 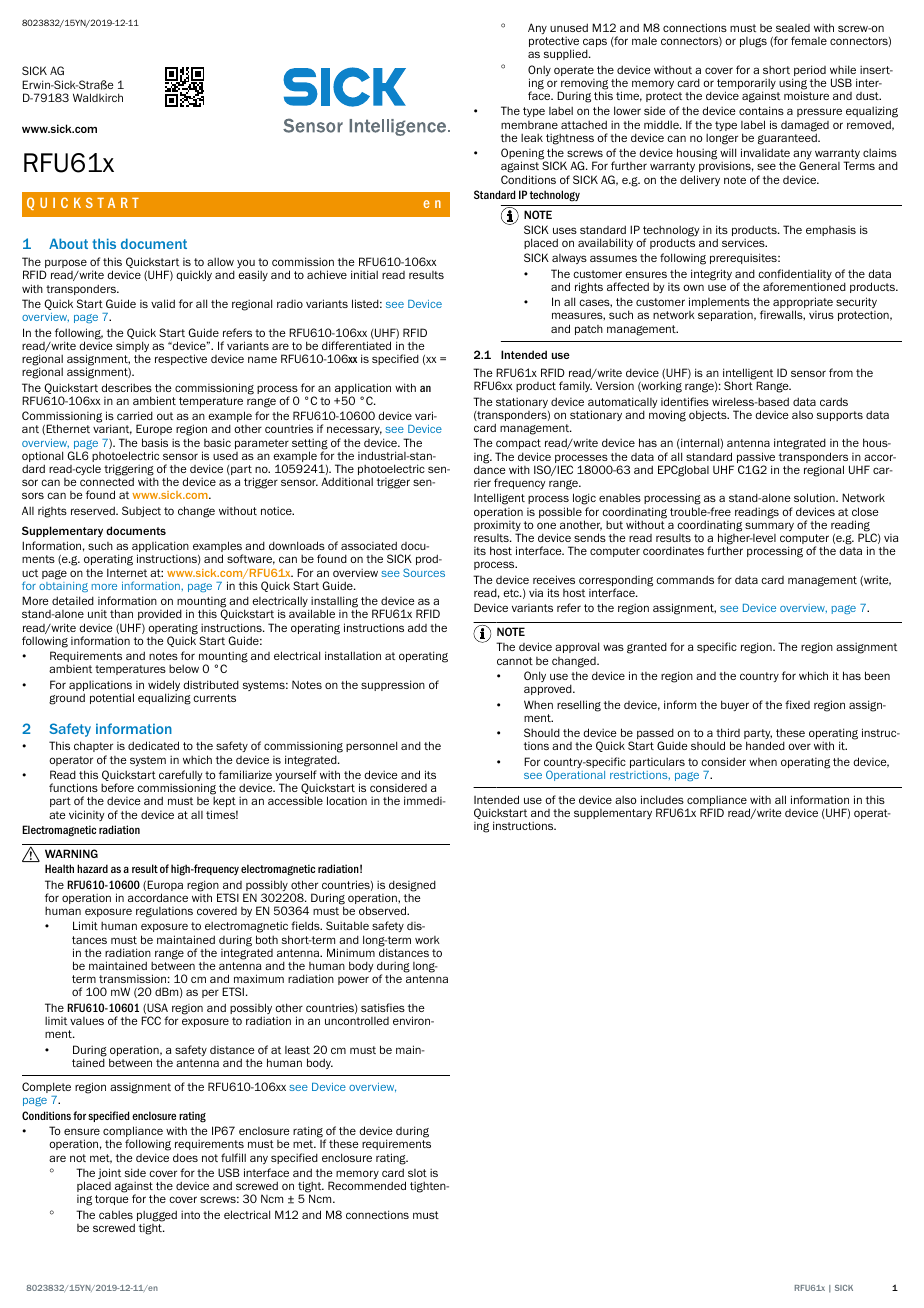 I want to click on Recommended, so click(x=367, y=1185).
